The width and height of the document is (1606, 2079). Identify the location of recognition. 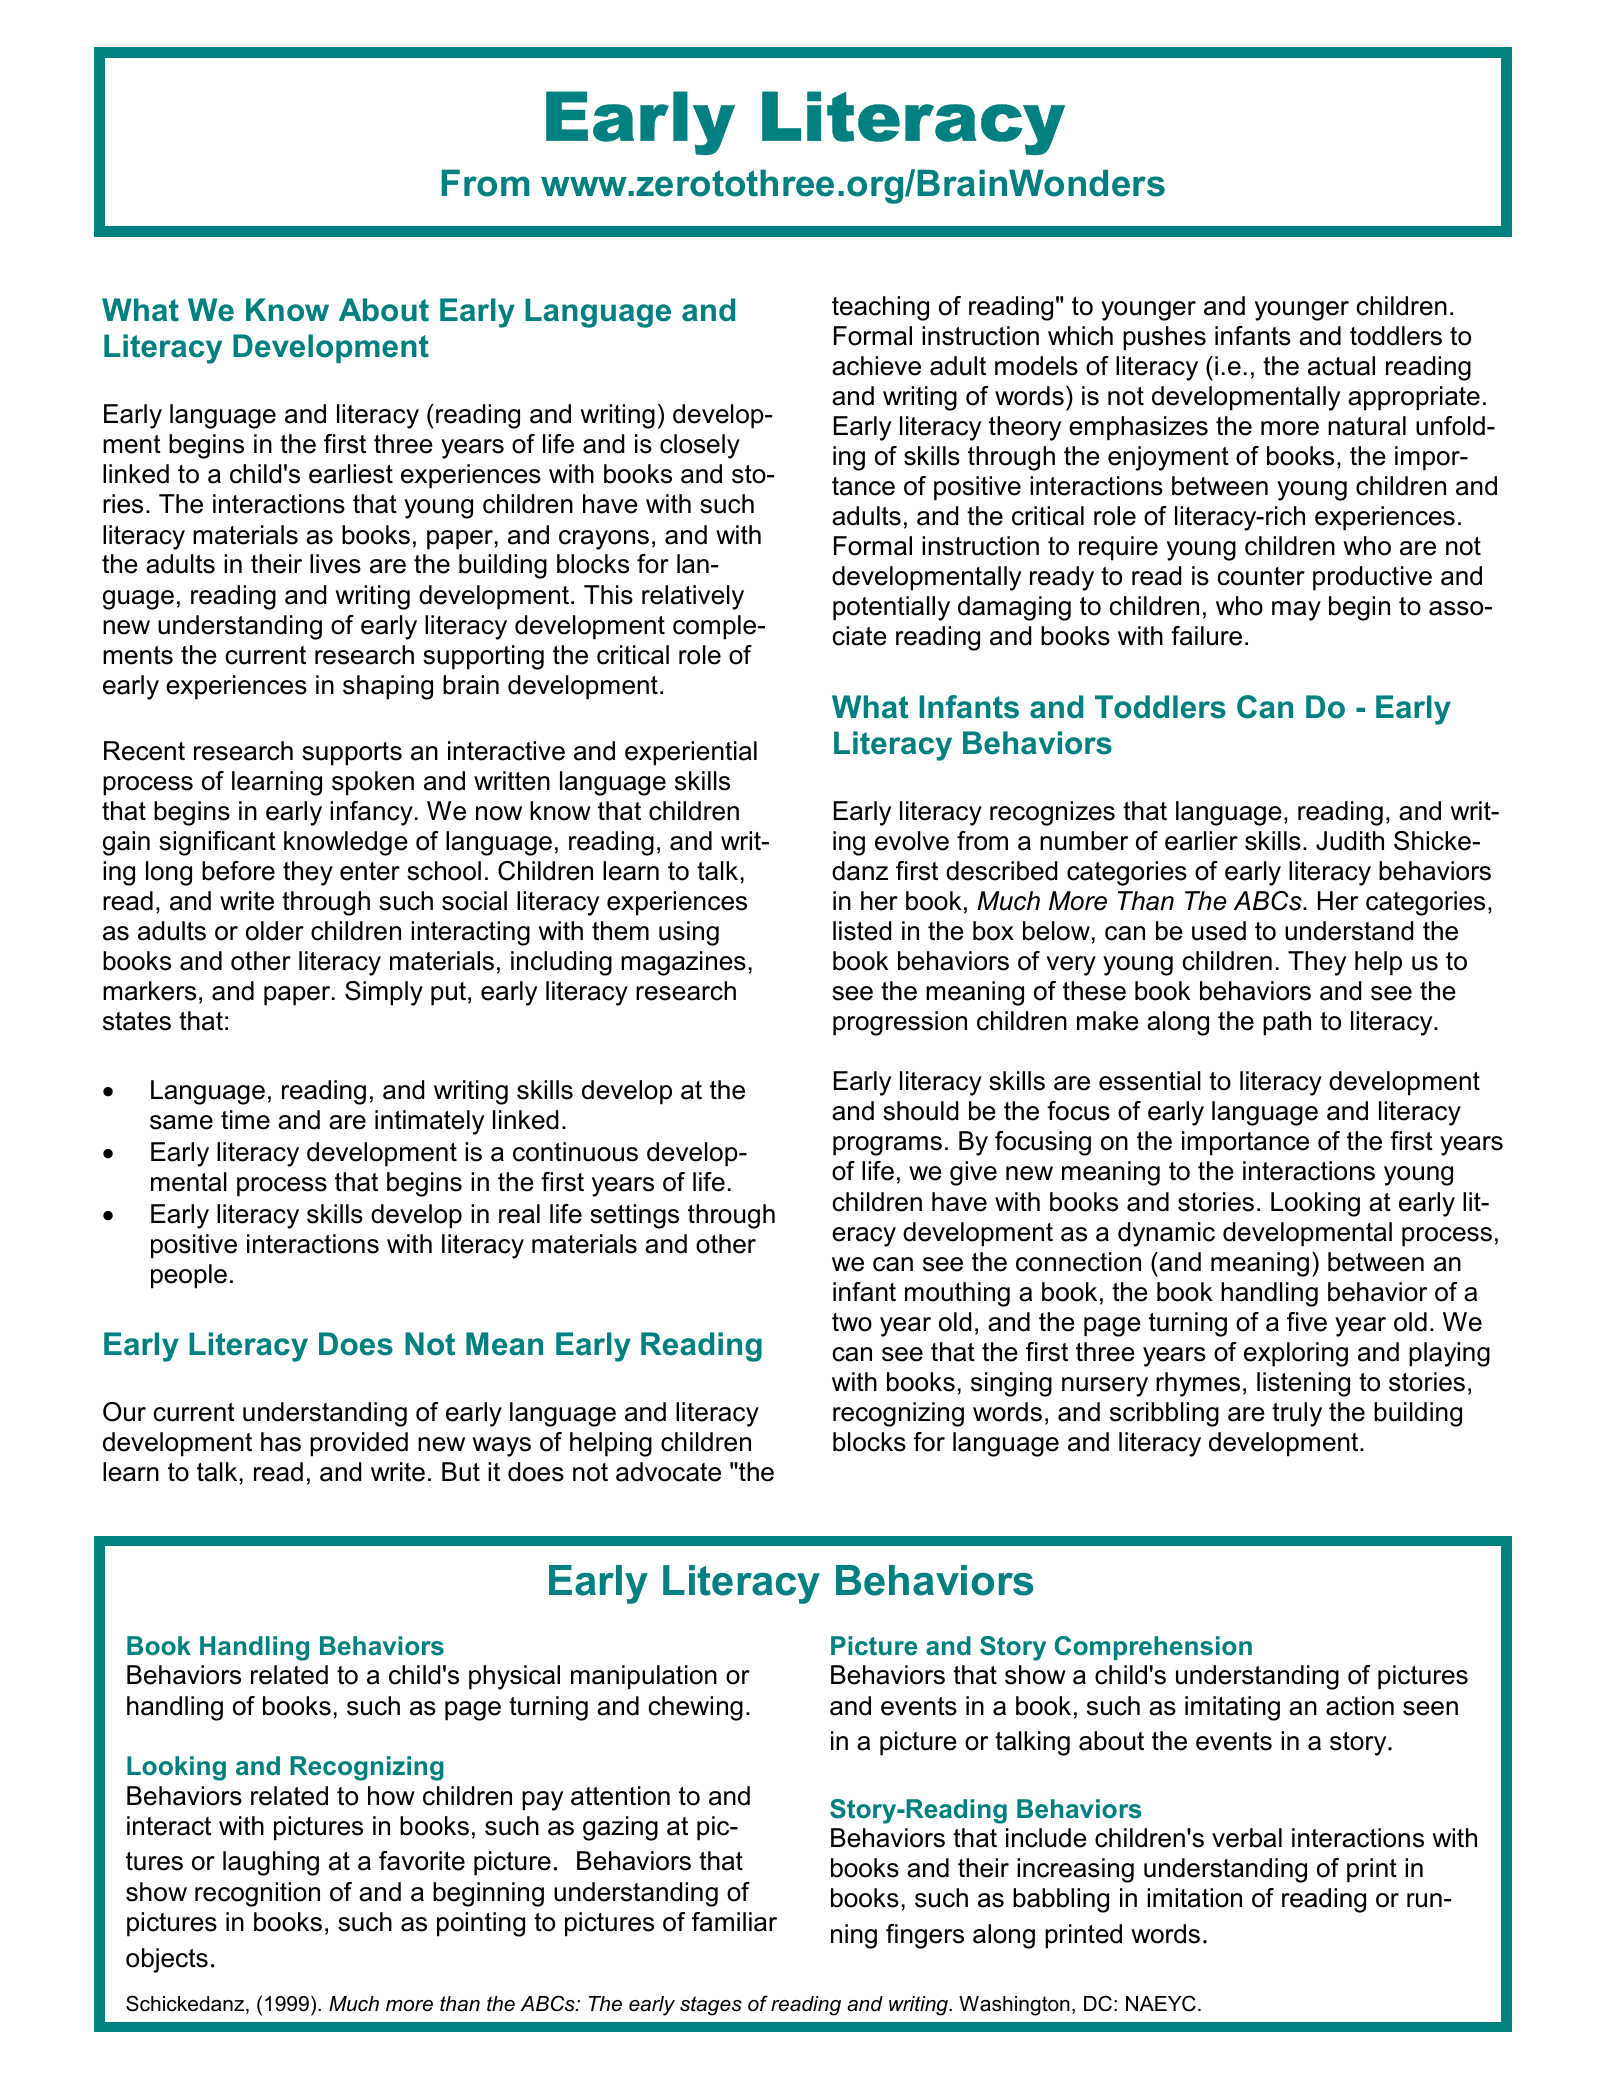
(257, 1894).
